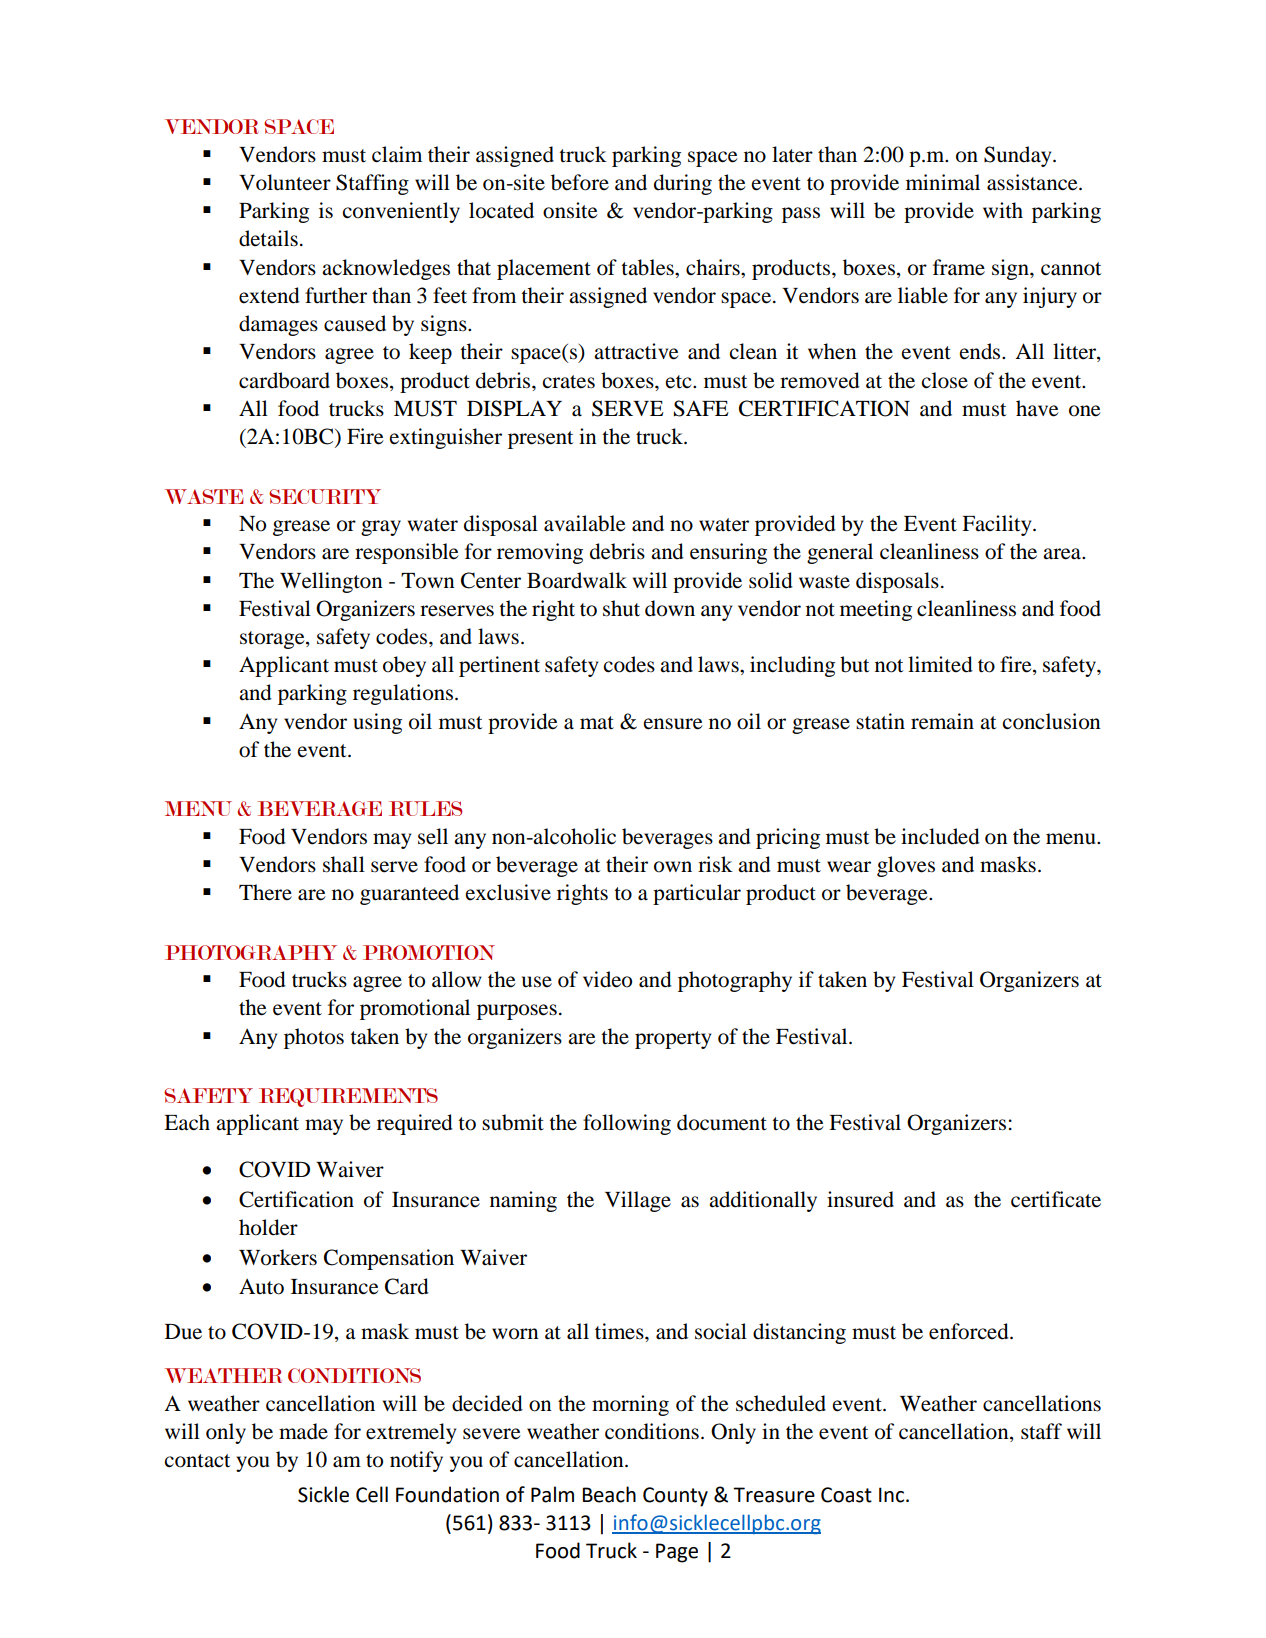 The image size is (1266, 1638). Describe the element at coordinates (1003, 210) in the screenshot. I see `with` at that location.
